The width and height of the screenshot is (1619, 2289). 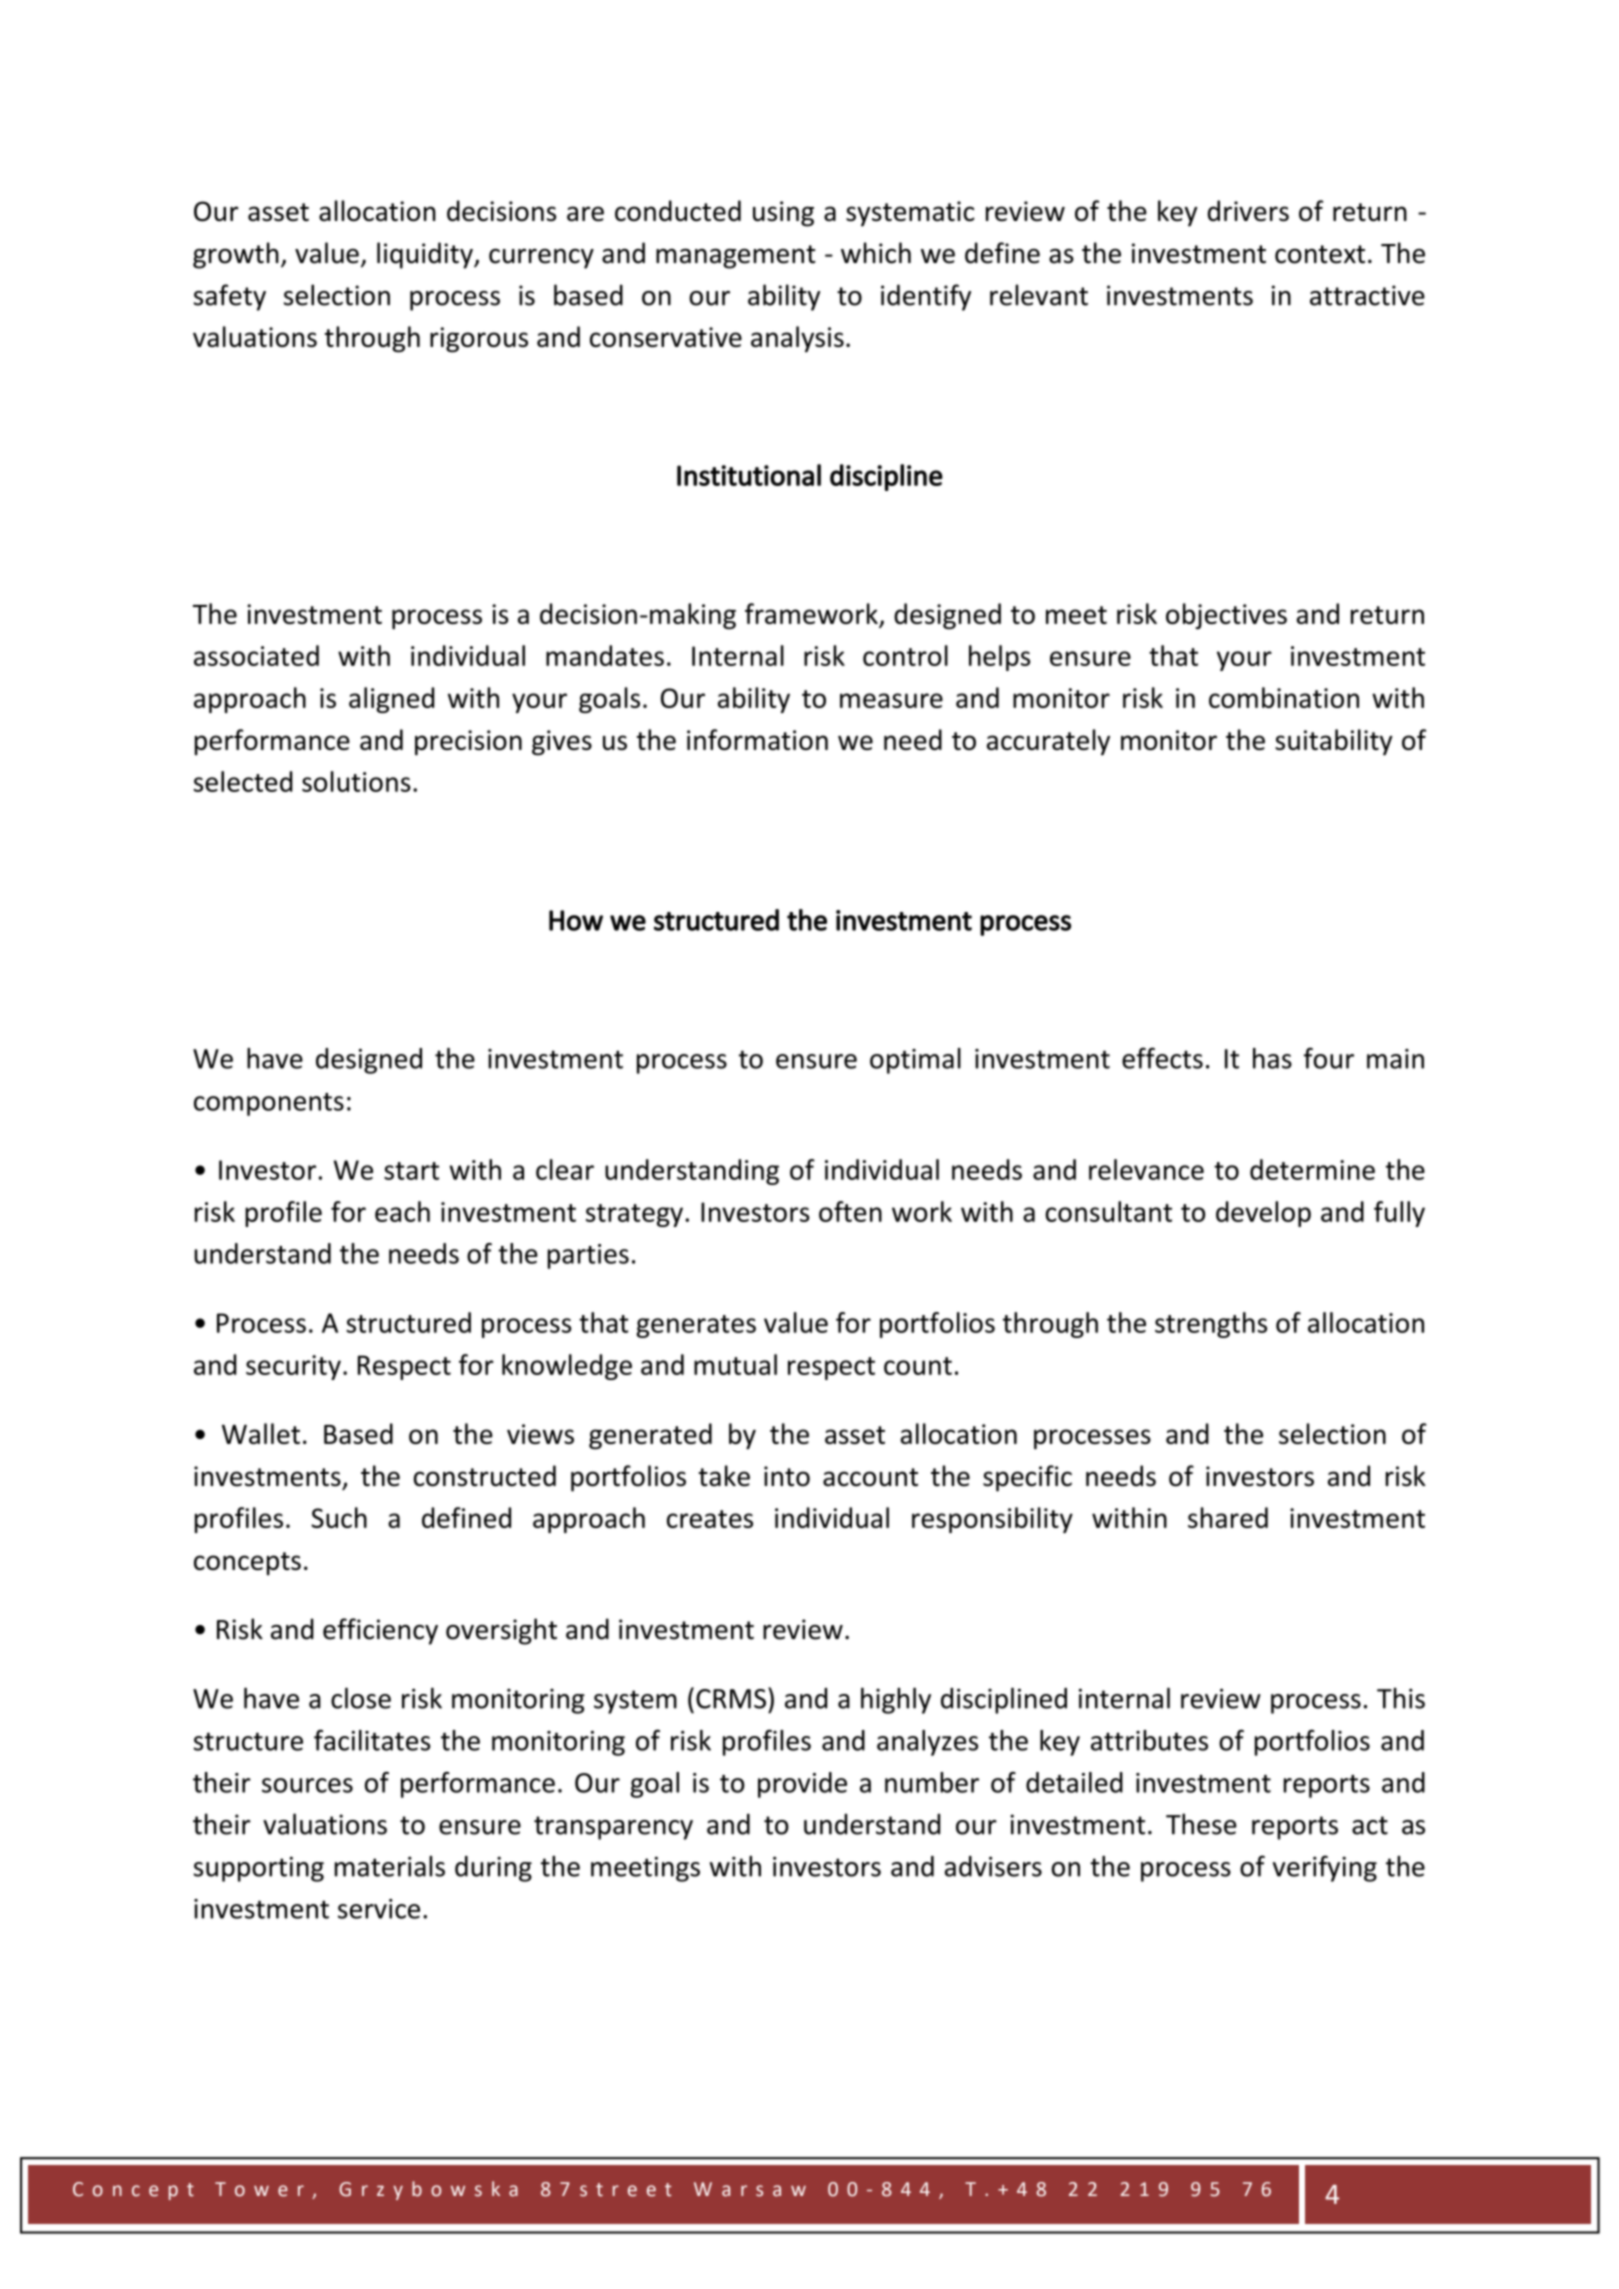 I want to click on provide, so click(x=802, y=1785).
